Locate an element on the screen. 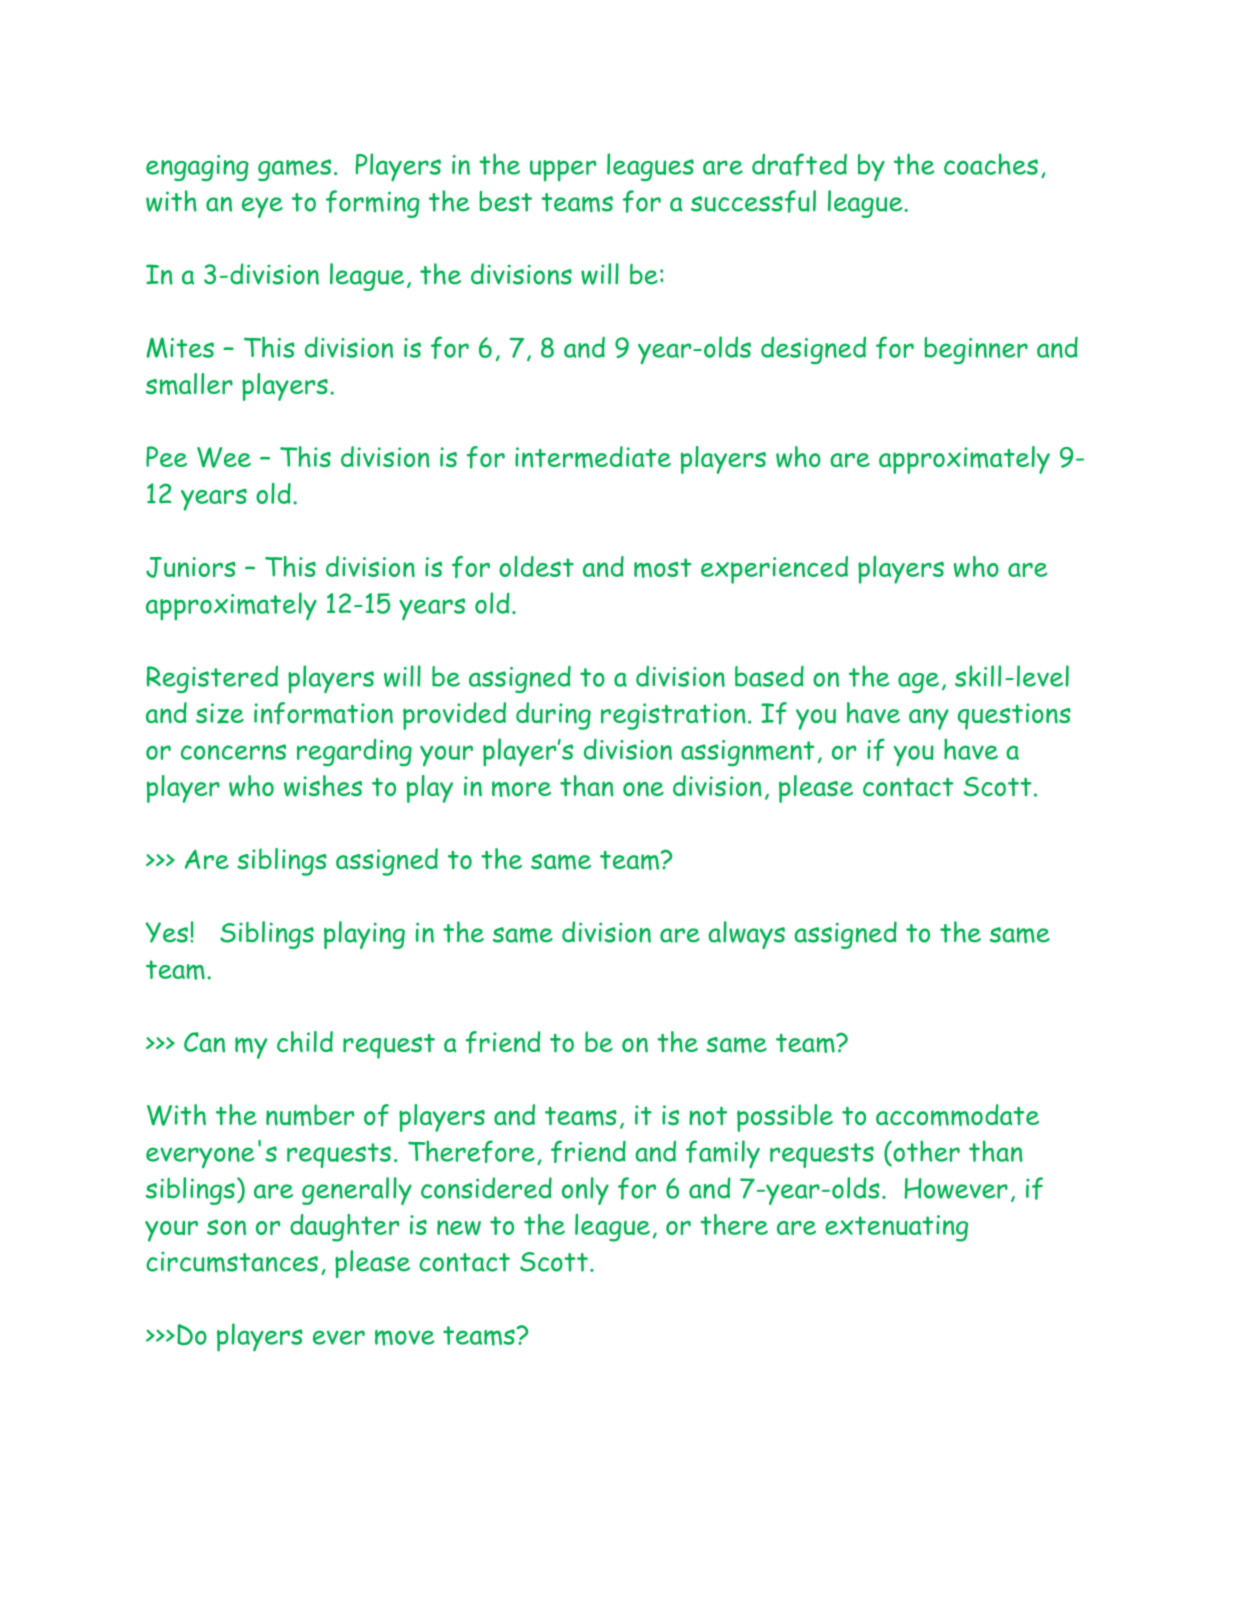 The height and width of the screenshot is (1598, 1235). extenuating is located at coordinates (896, 1228).
